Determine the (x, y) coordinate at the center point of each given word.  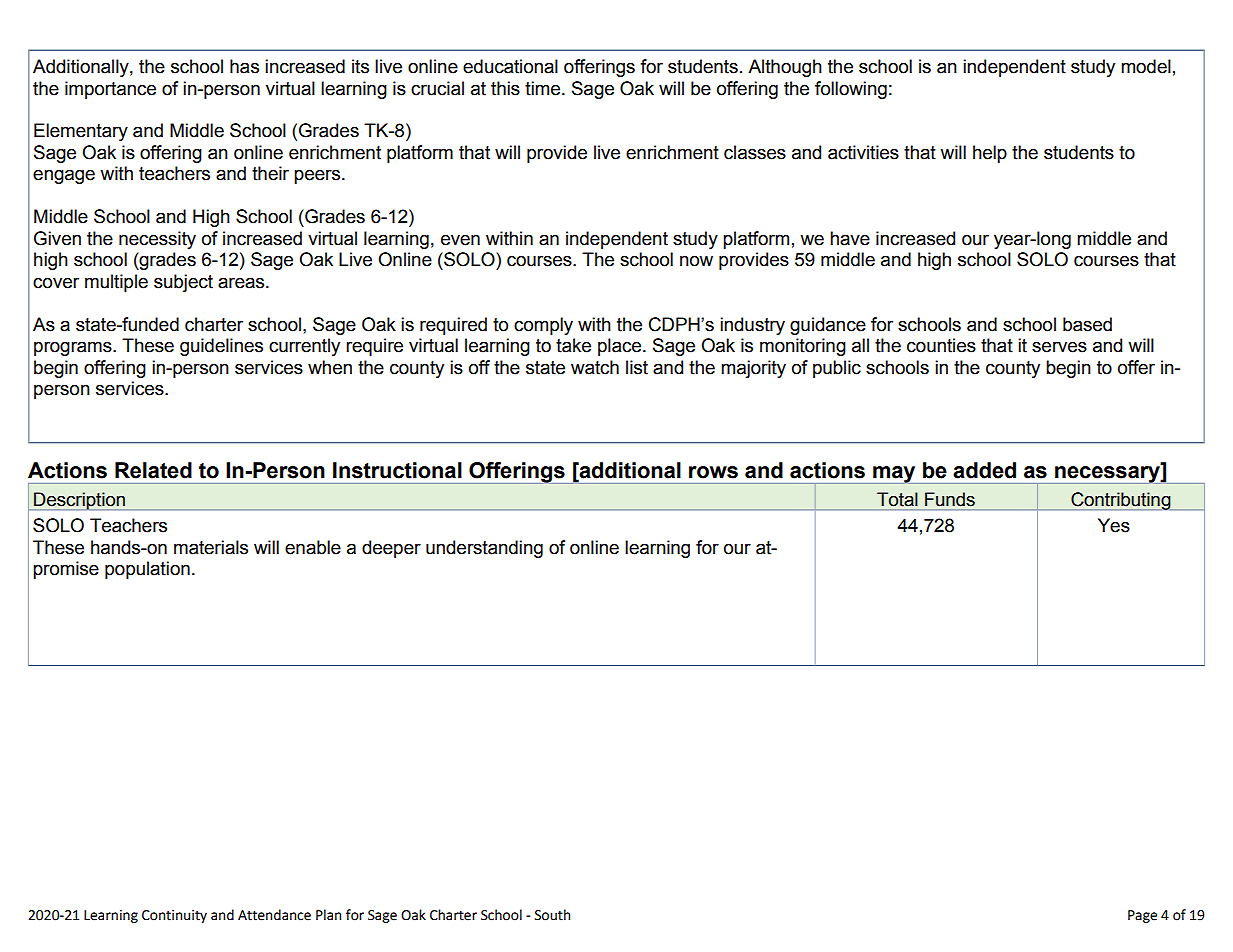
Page (1142, 916)
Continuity (174, 916)
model (1146, 66)
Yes (1114, 525)
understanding (484, 549)
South (552, 915)
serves (1059, 347)
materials (211, 547)
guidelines (221, 347)
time (542, 88)
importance (110, 90)
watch (595, 367)
